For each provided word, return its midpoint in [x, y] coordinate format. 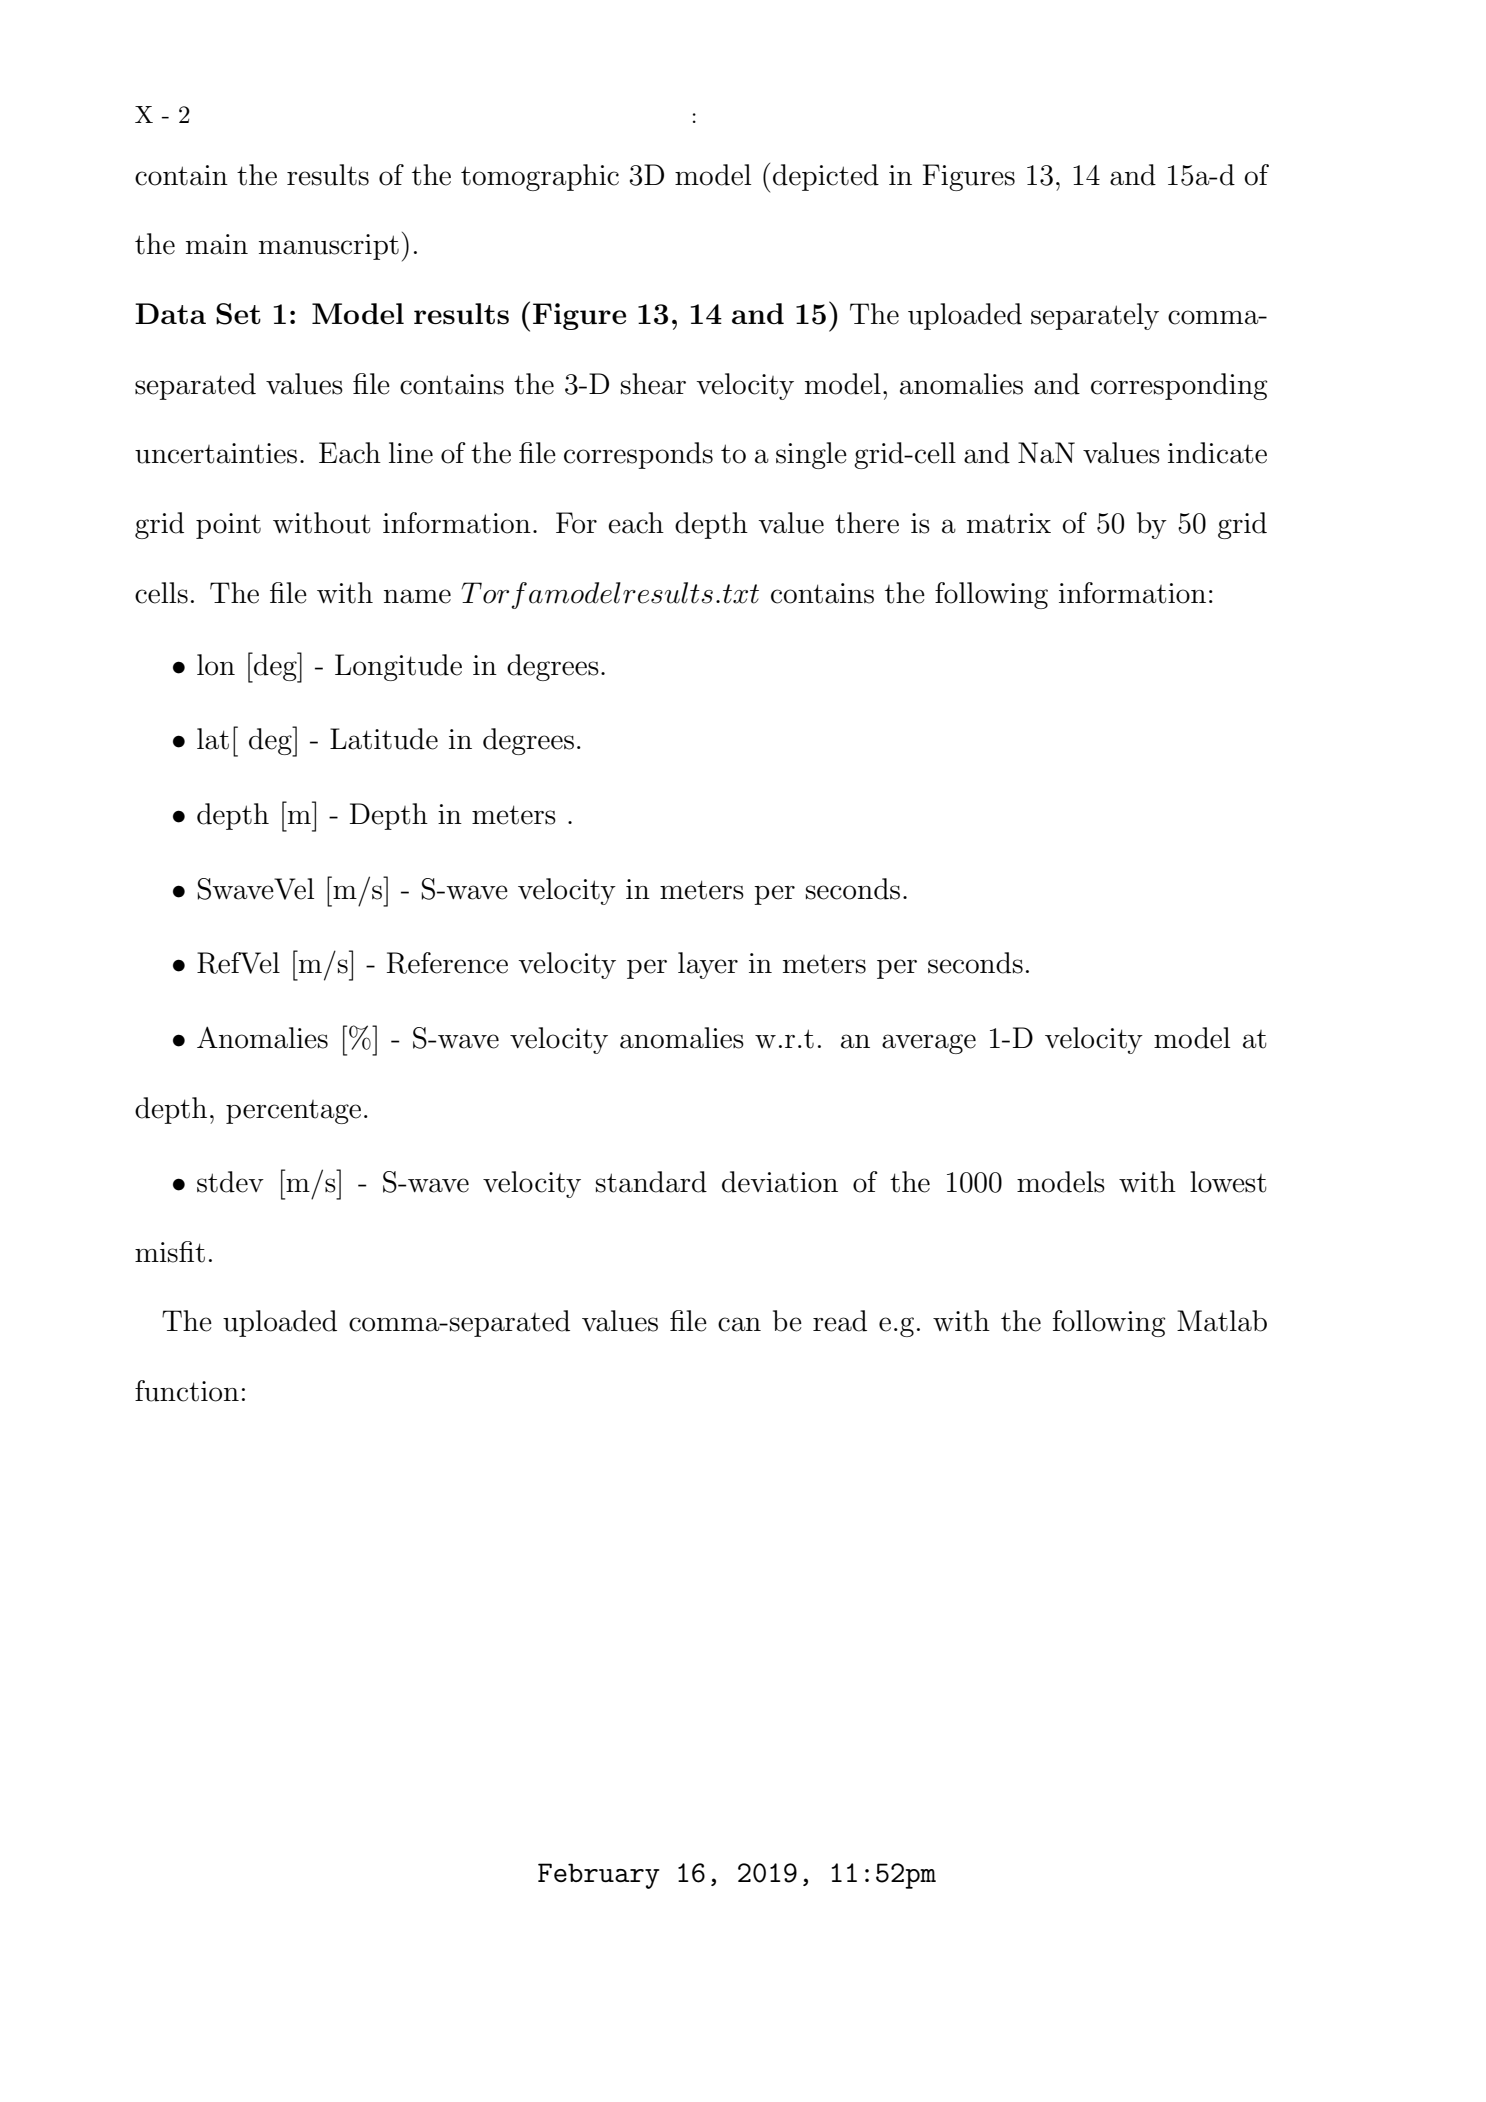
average [929, 1044]
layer [708, 965]
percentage [293, 1112]
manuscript [329, 247]
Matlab [1222, 1321]
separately [1095, 316]
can [739, 1324]
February [599, 1876]
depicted [826, 177]
